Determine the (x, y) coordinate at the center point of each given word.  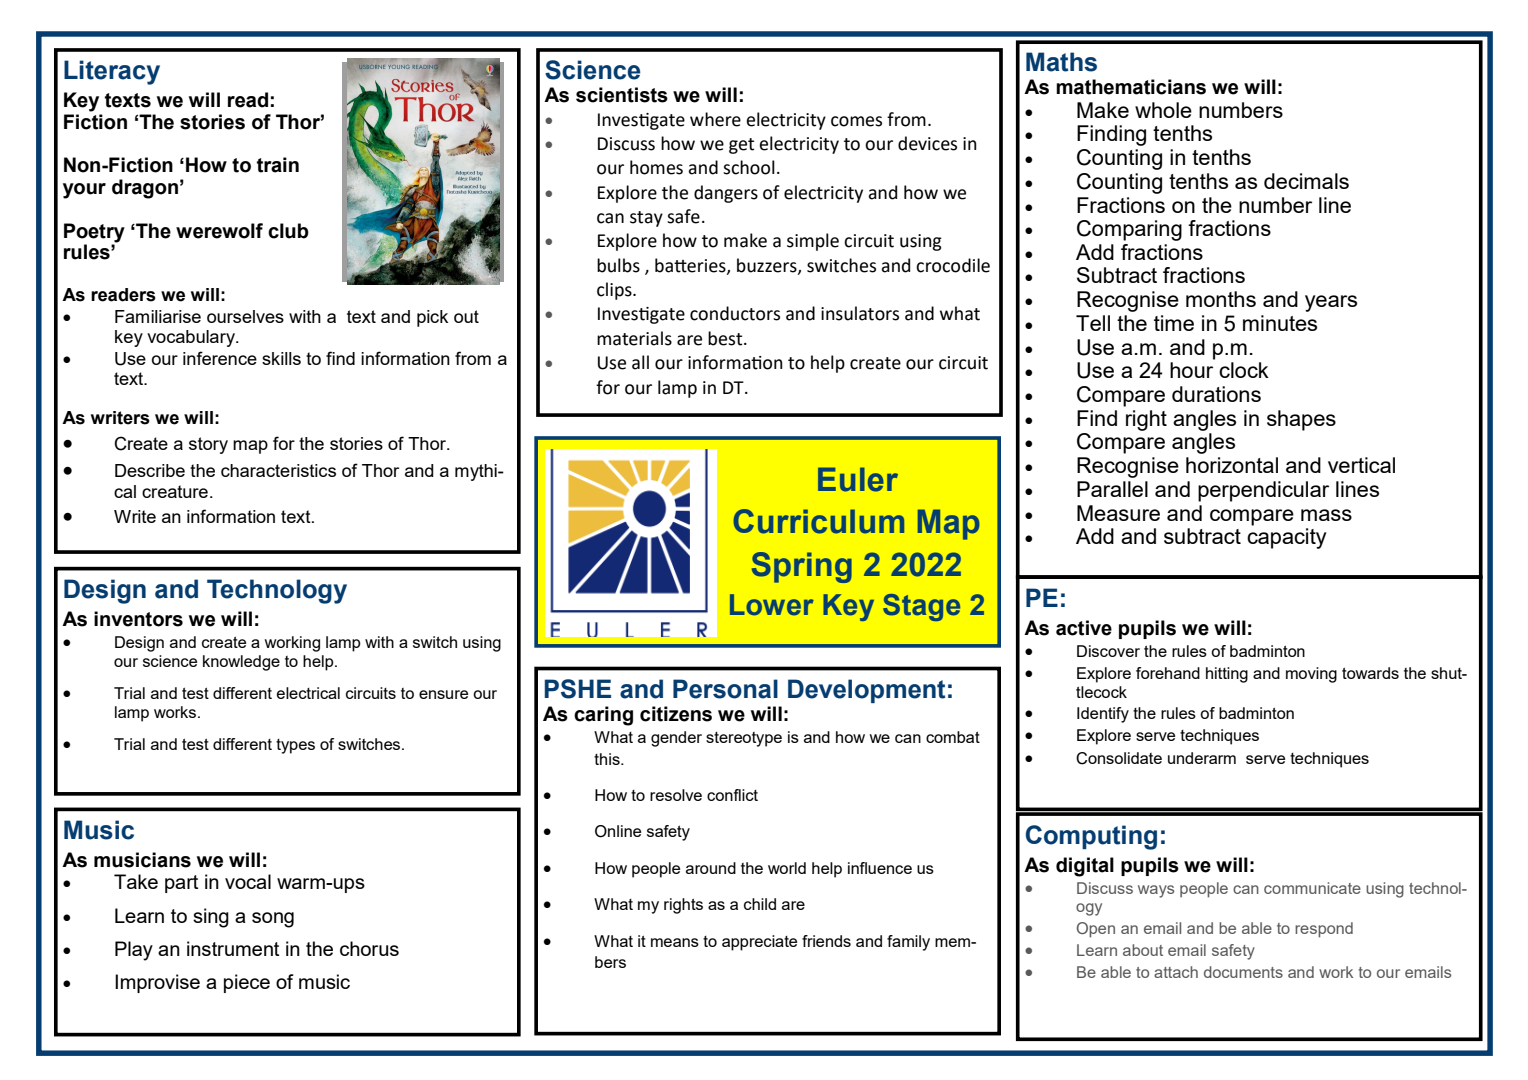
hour (1191, 370)
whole (1163, 110)
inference (220, 358)
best (726, 338)
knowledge (241, 663)
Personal (725, 689)
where (715, 119)
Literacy (112, 72)
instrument (233, 948)
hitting (1227, 675)
